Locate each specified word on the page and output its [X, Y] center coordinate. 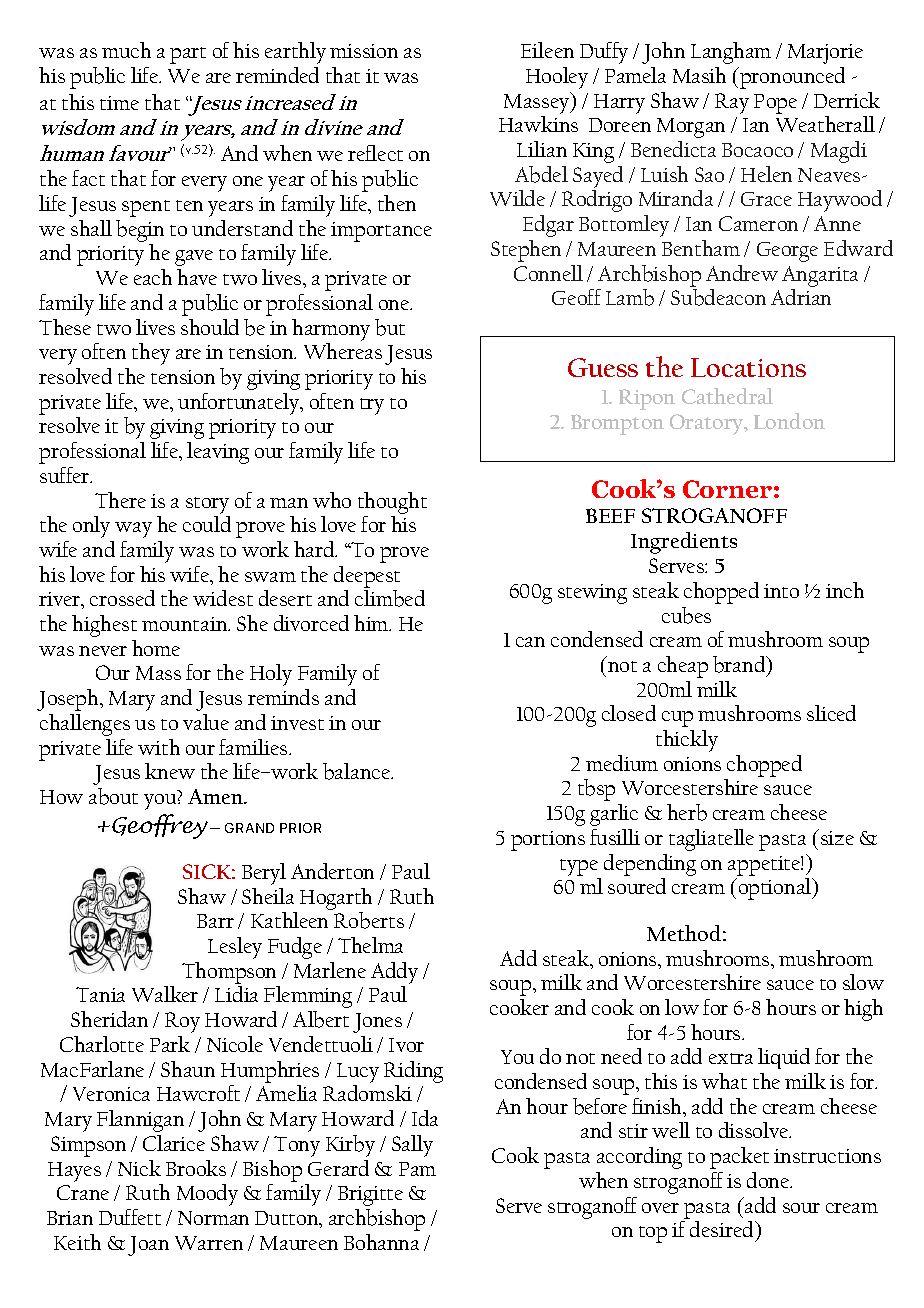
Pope [775, 104]
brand [740, 666]
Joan [148, 1246]
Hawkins [538, 124]
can [530, 642]
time [119, 103]
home [156, 648]
